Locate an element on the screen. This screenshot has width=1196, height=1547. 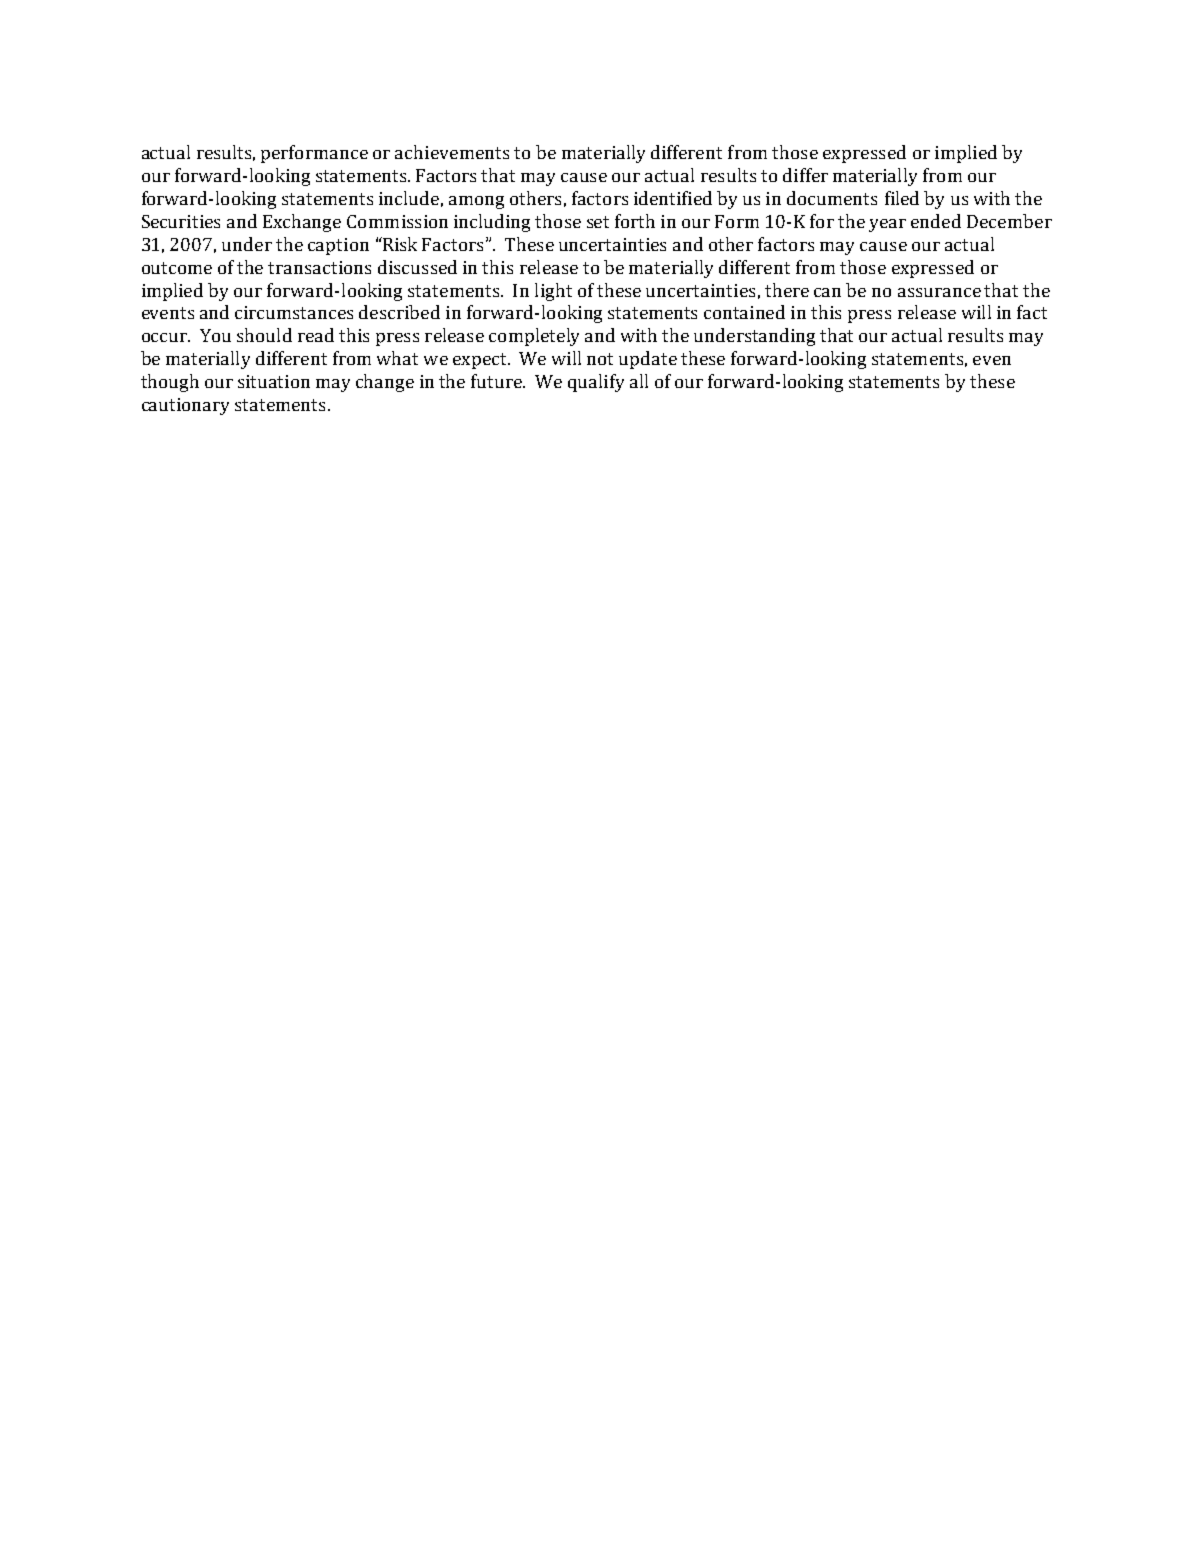
filed is located at coordinates (902, 198).
